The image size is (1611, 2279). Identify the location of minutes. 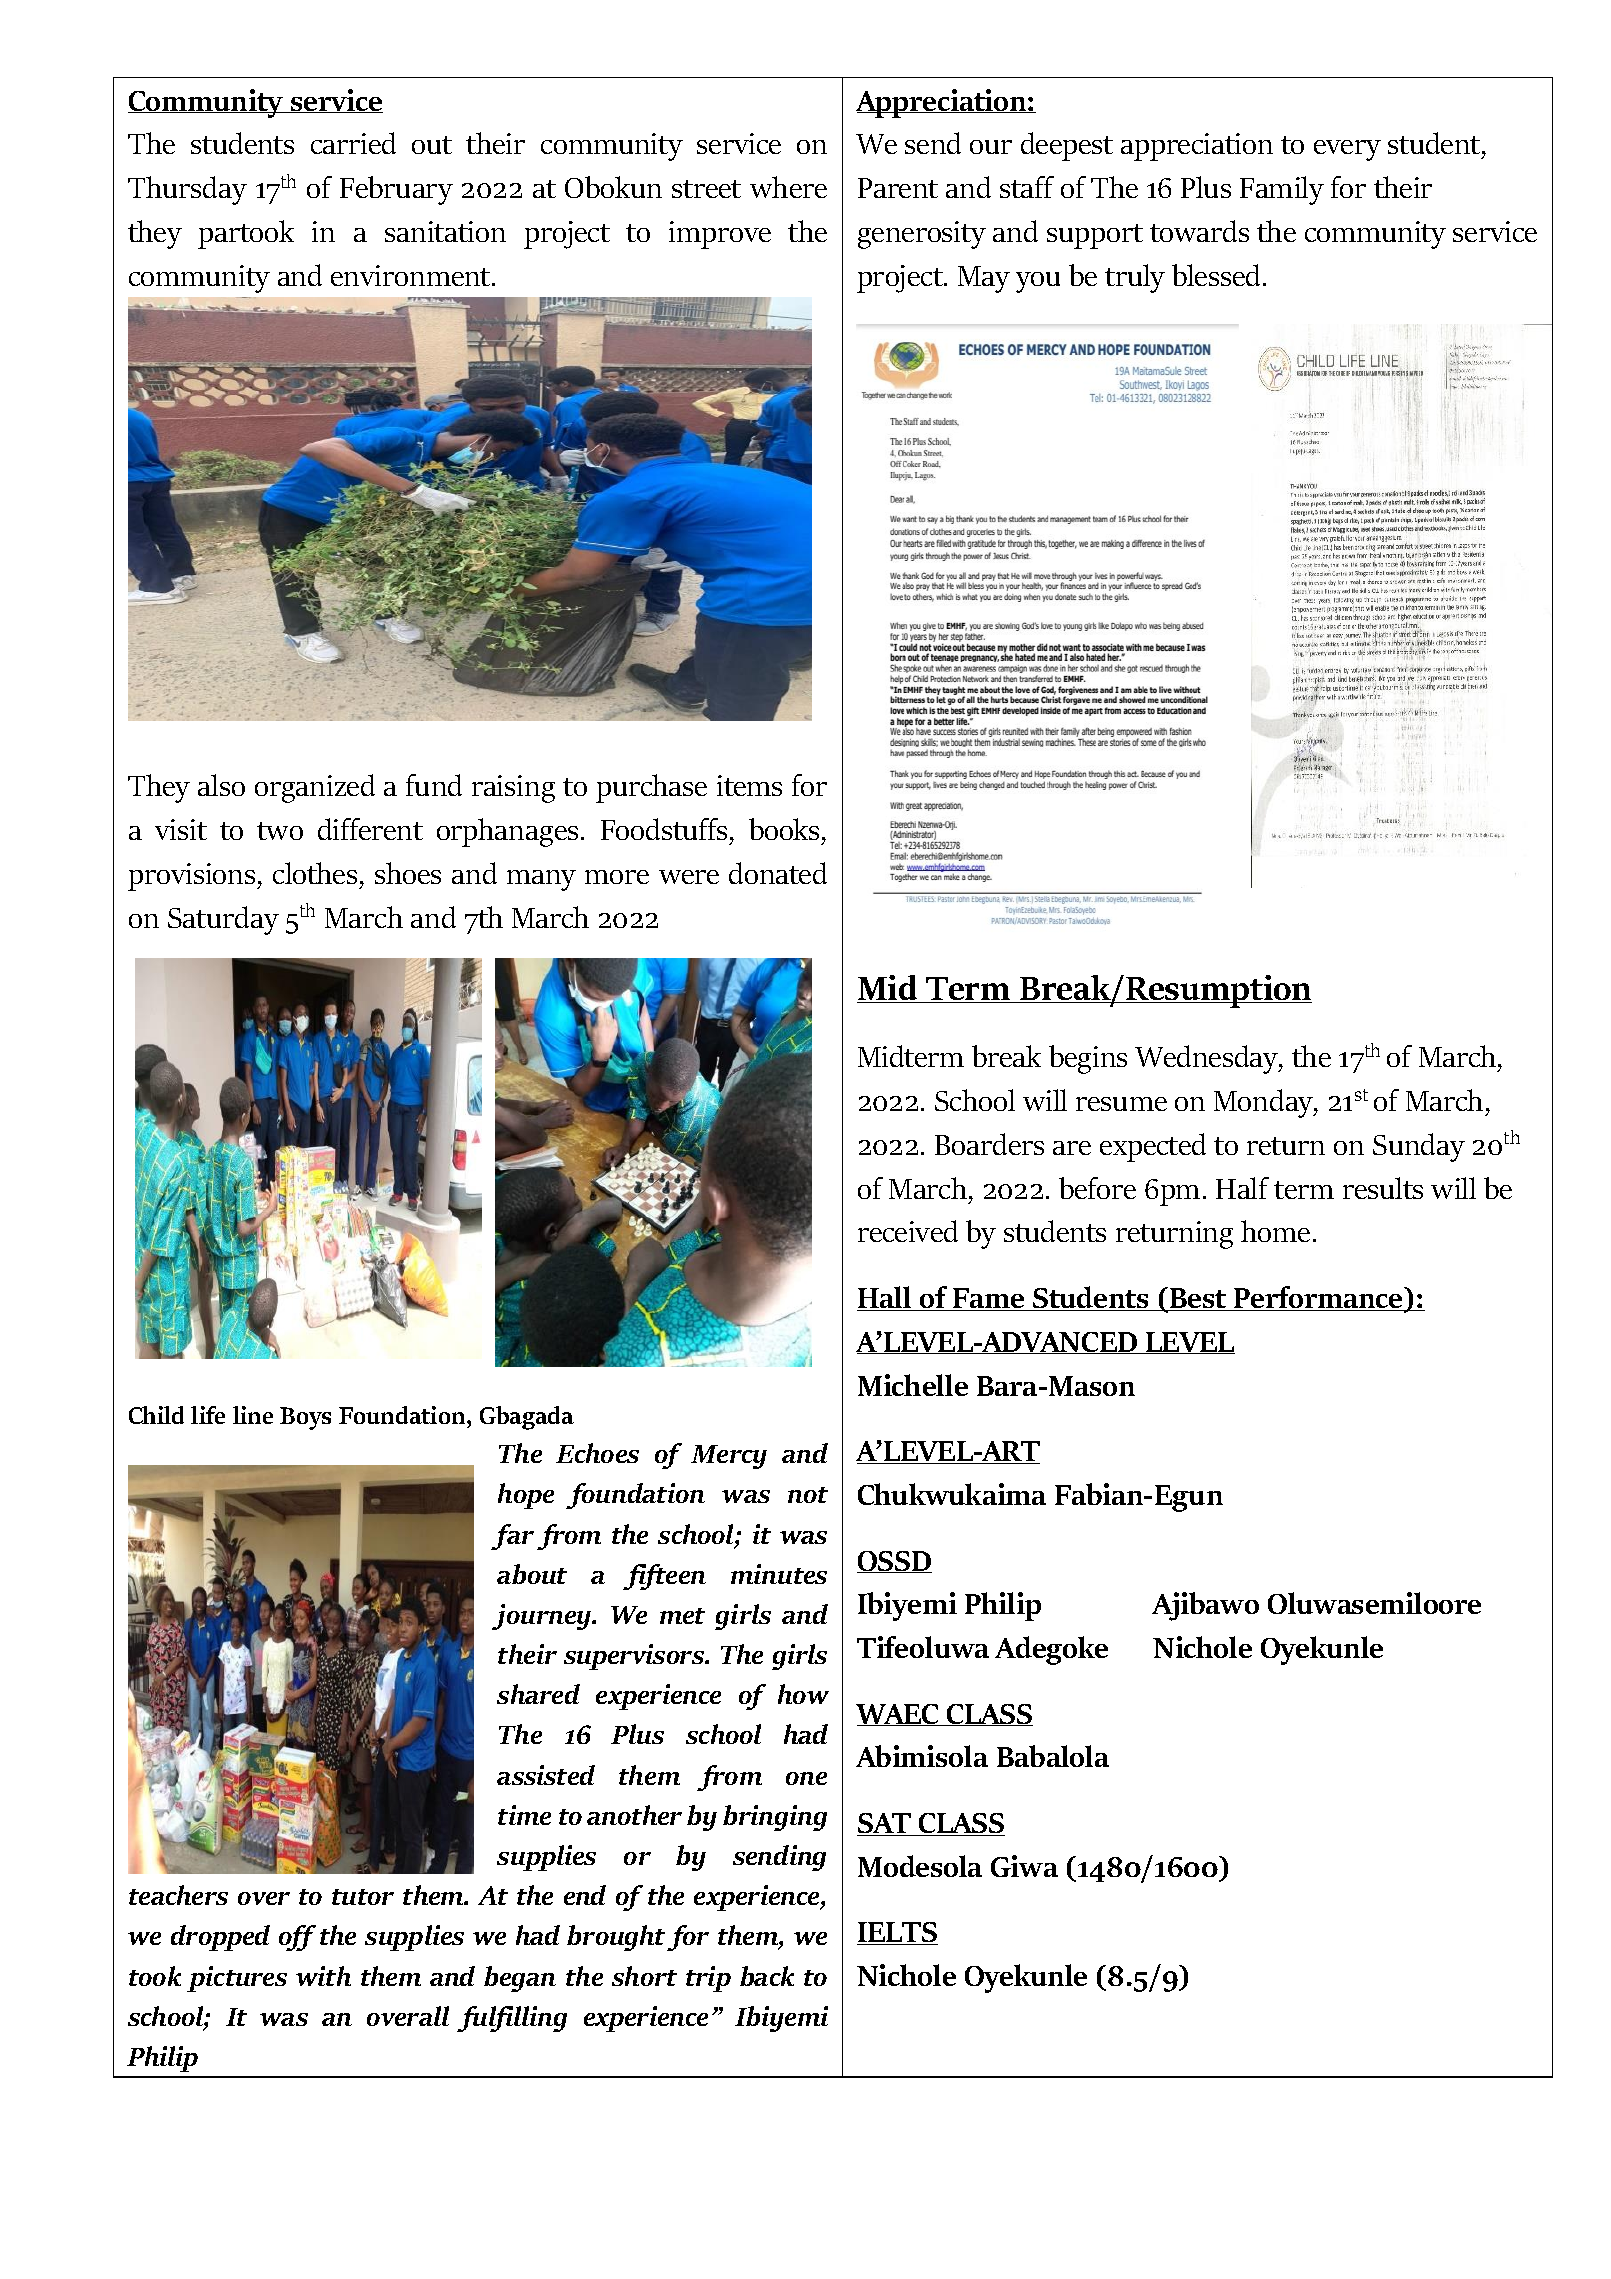
(779, 1574).
